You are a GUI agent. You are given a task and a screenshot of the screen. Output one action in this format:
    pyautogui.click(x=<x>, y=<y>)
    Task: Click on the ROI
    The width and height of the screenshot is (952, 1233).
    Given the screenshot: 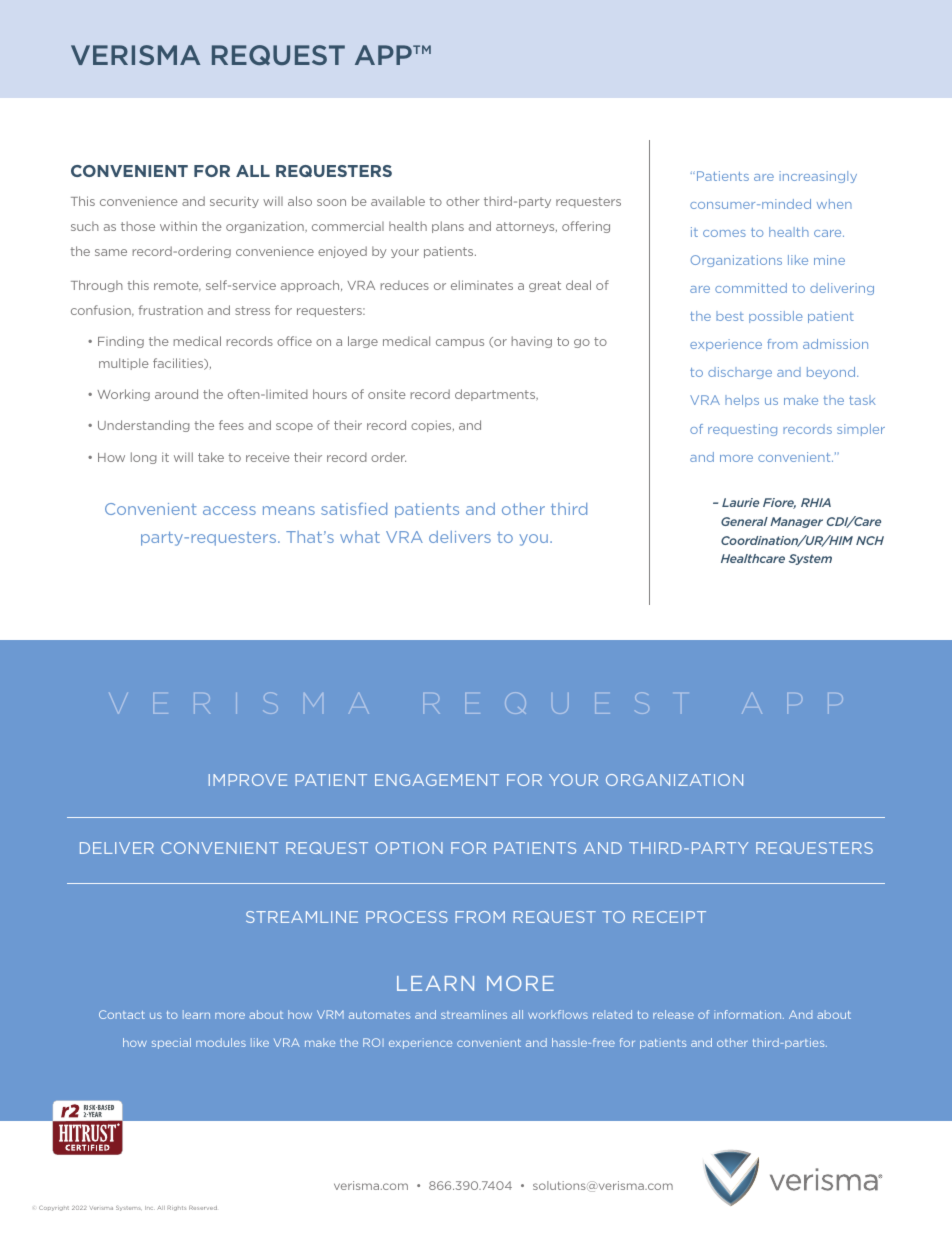 What is the action you would take?
    pyautogui.click(x=373, y=1042)
